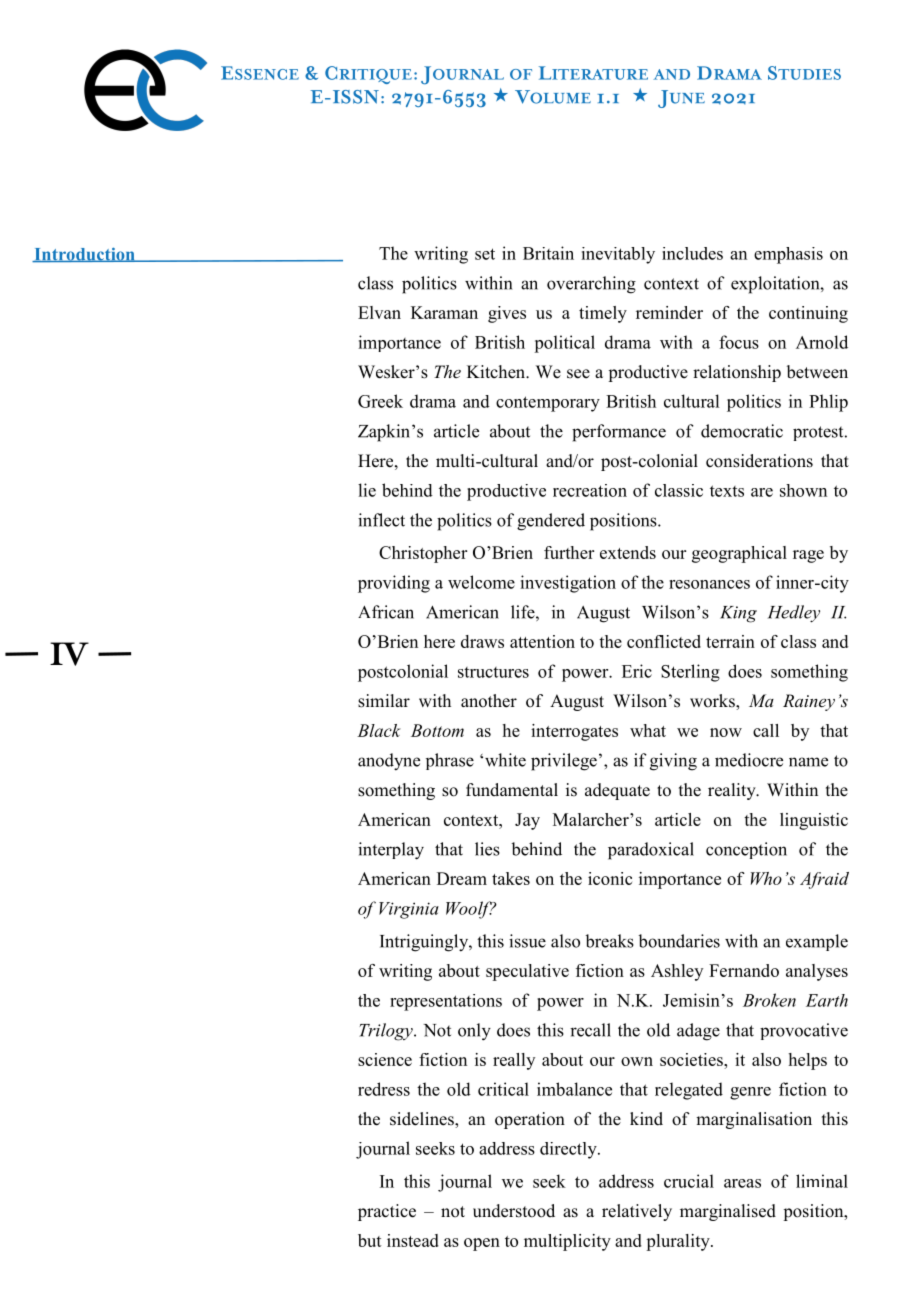  What do you see at coordinates (370, 1240) in the document?
I see `but` at bounding box center [370, 1240].
